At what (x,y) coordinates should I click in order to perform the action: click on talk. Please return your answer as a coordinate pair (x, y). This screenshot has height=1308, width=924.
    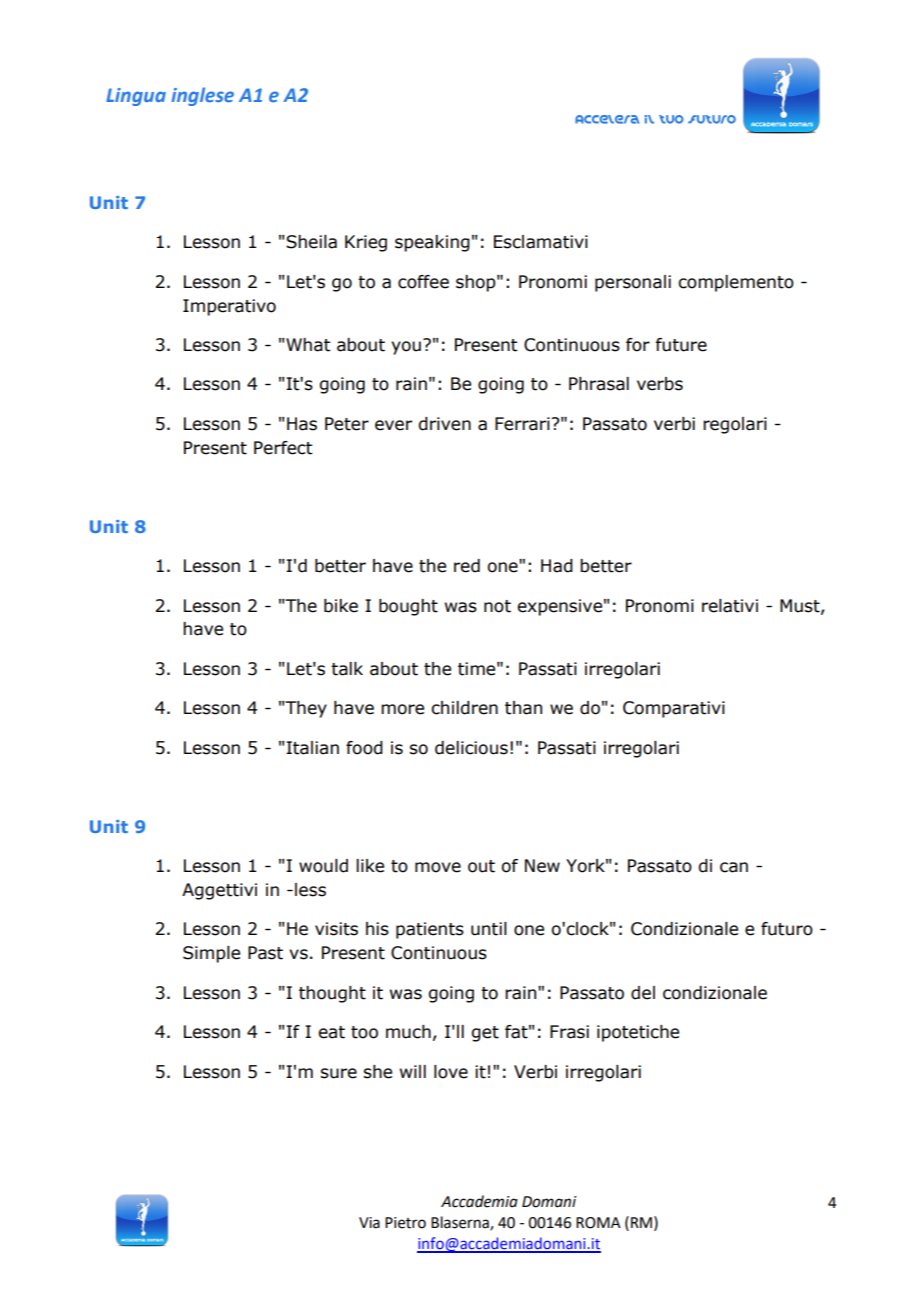
    Looking at the image, I should click on (347, 669).
